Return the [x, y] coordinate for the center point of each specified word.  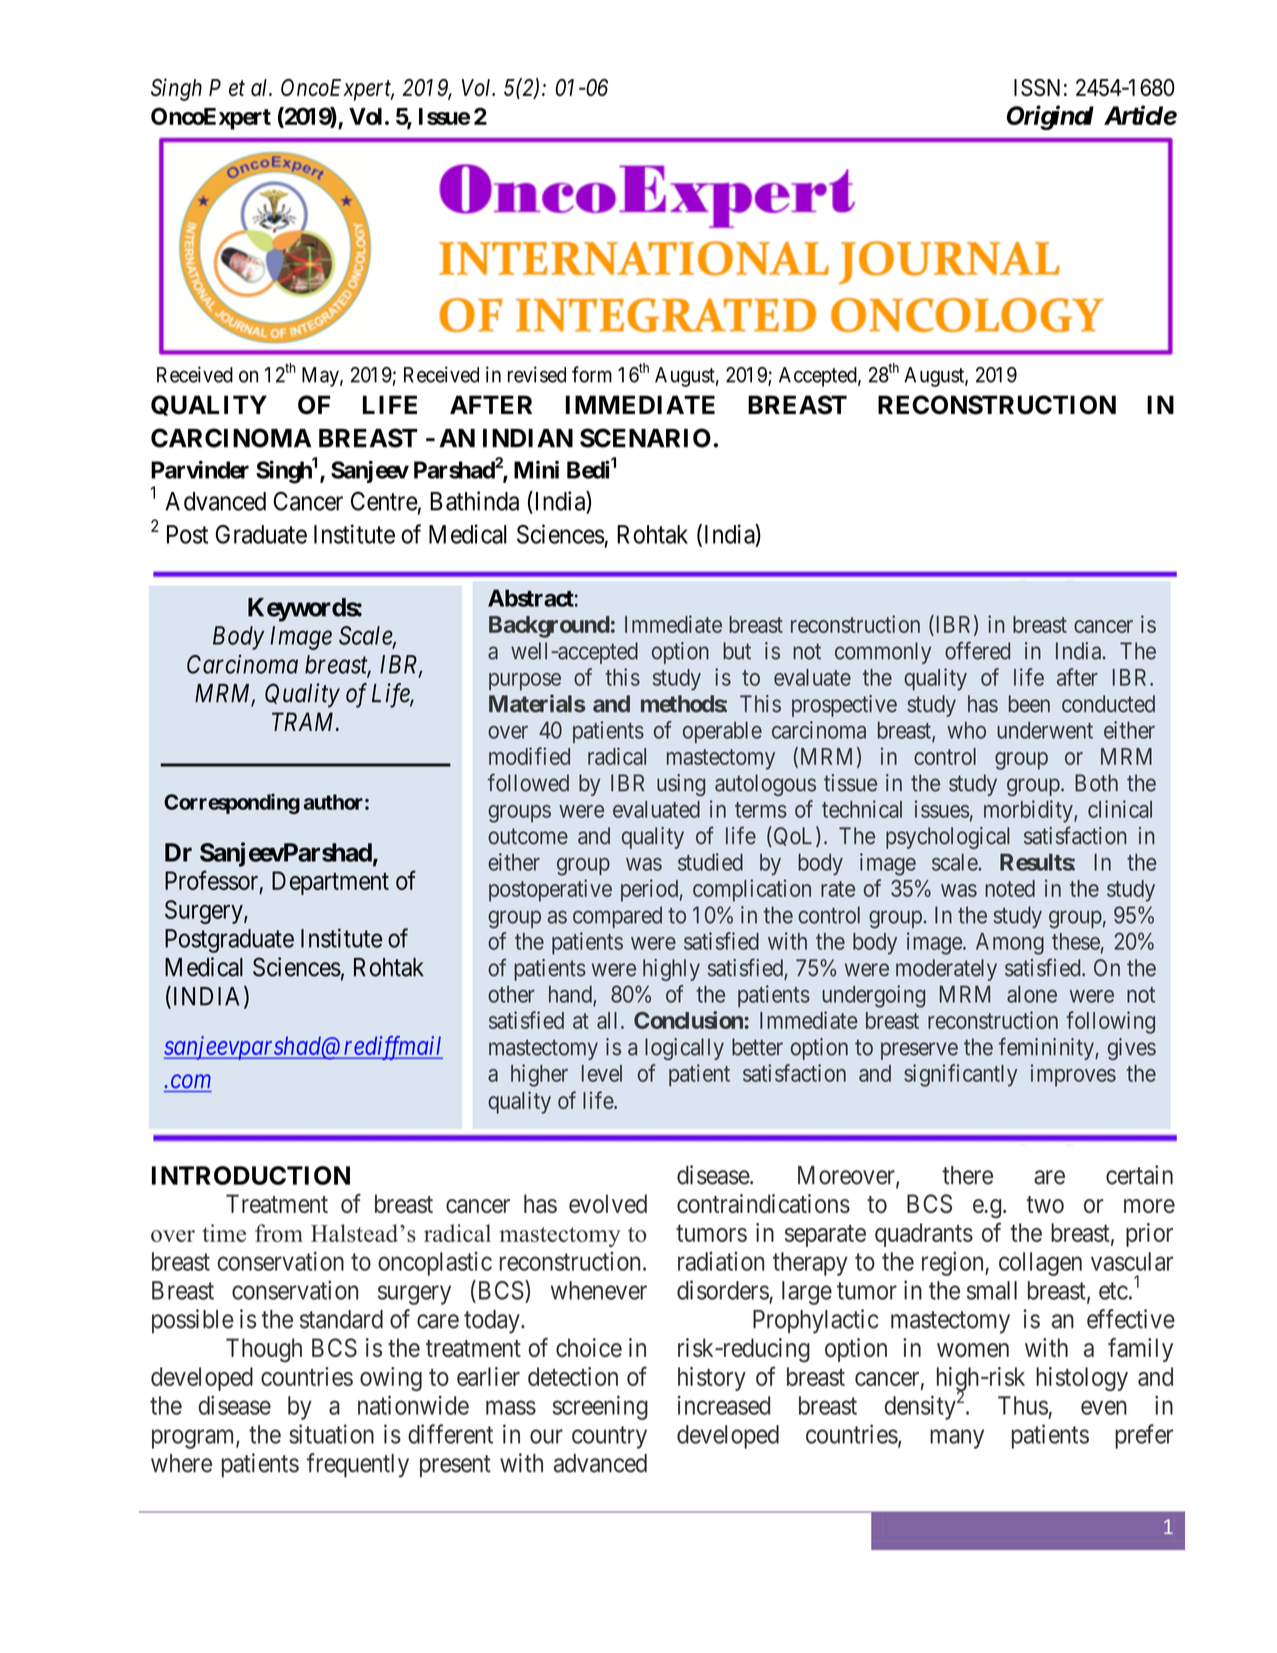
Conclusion [689, 1020]
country [609, 1437]
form [592, 374]
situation [331, 1434]
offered [977, 650]
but [737, 651]
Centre [384, 501]
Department [330, 883]
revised [537, 374]
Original [1050, 117]
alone [1032, 994]
